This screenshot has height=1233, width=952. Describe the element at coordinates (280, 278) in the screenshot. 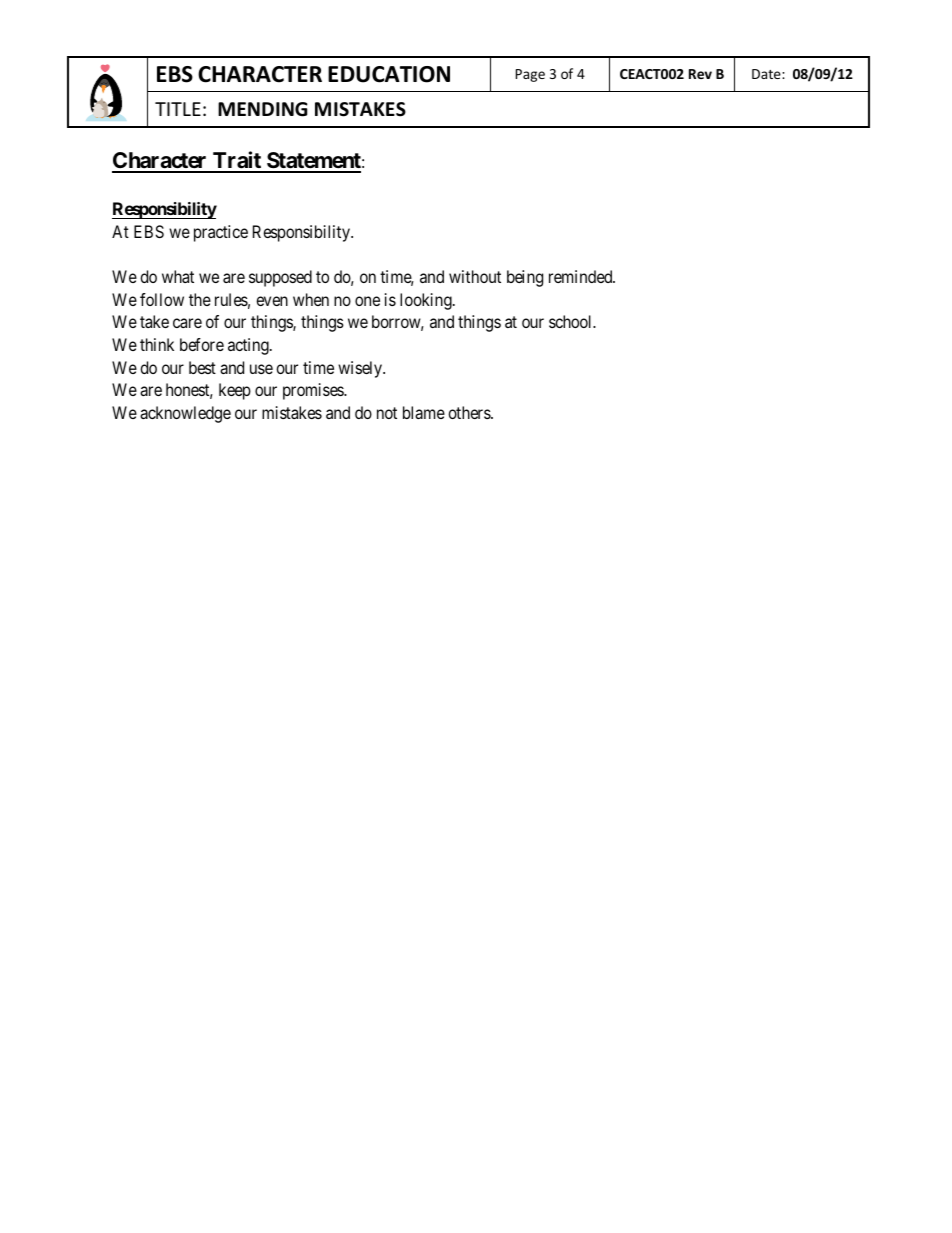

I see `supposed` at that location.
